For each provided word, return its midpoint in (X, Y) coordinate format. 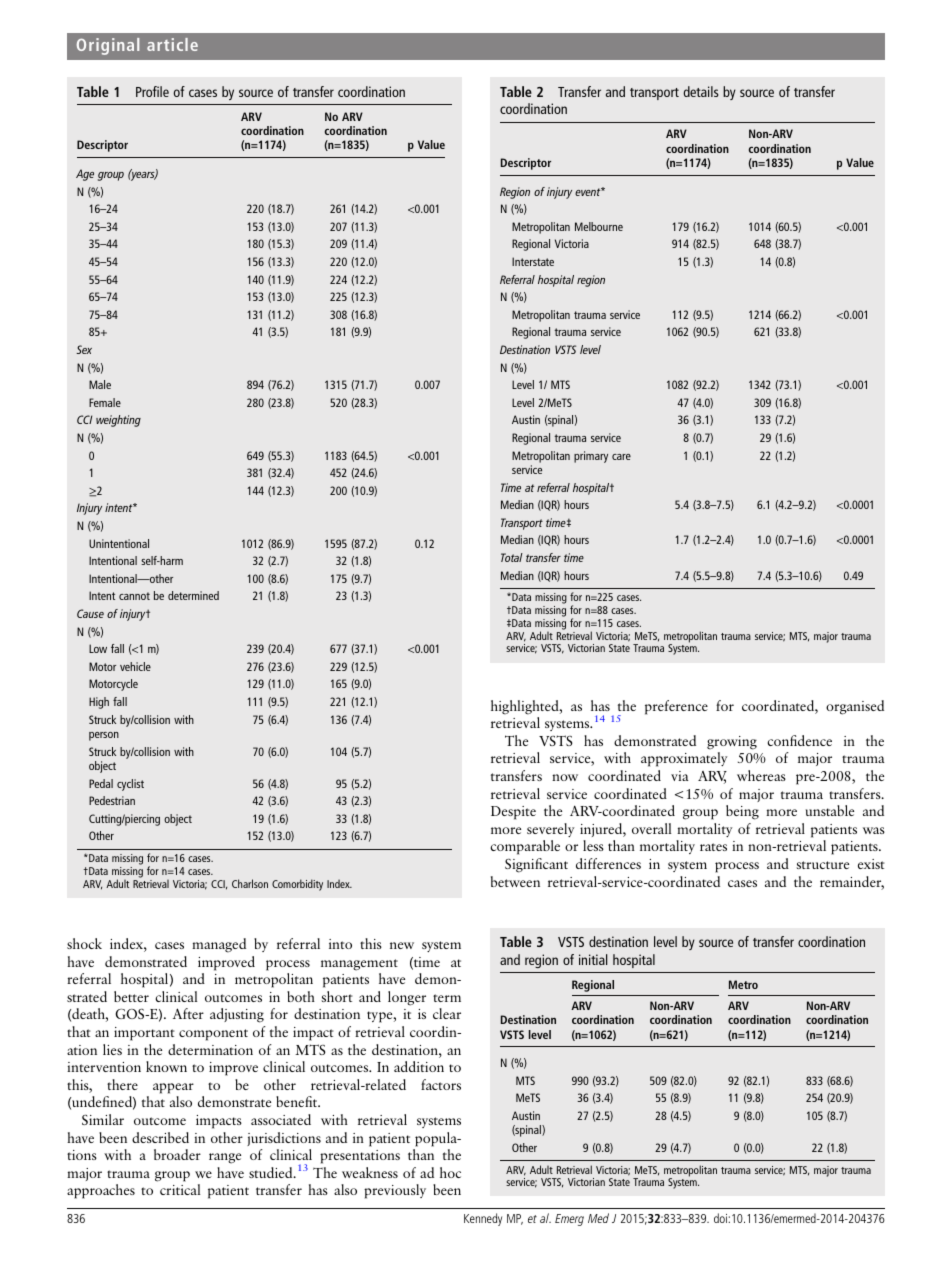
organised (855, 707)
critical (180, 1189)
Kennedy (483, 1219)
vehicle (135, 666)
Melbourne (599, 226)
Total (512, 557)
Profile (152, 91)
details (701, 91)
